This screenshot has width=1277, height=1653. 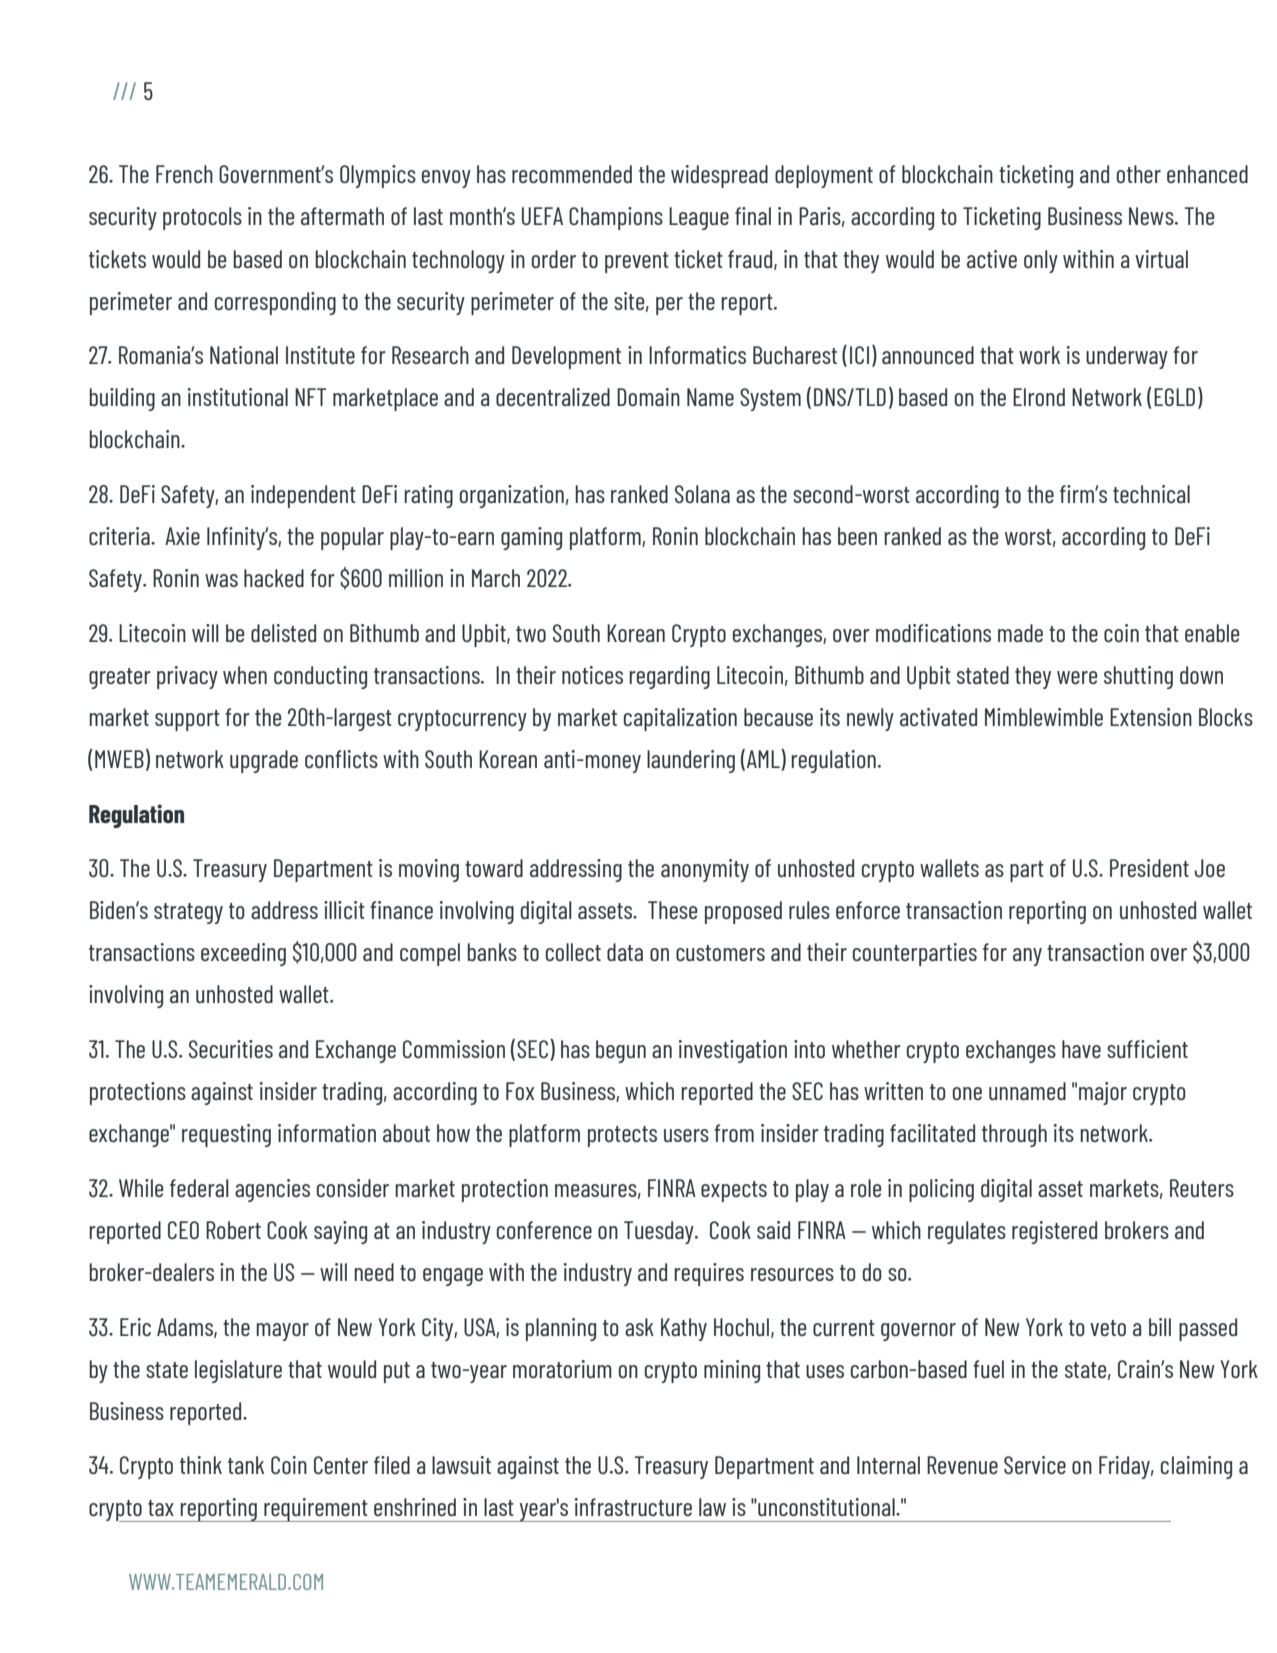 I want to click on technical, so click(x=1151, y=494).
